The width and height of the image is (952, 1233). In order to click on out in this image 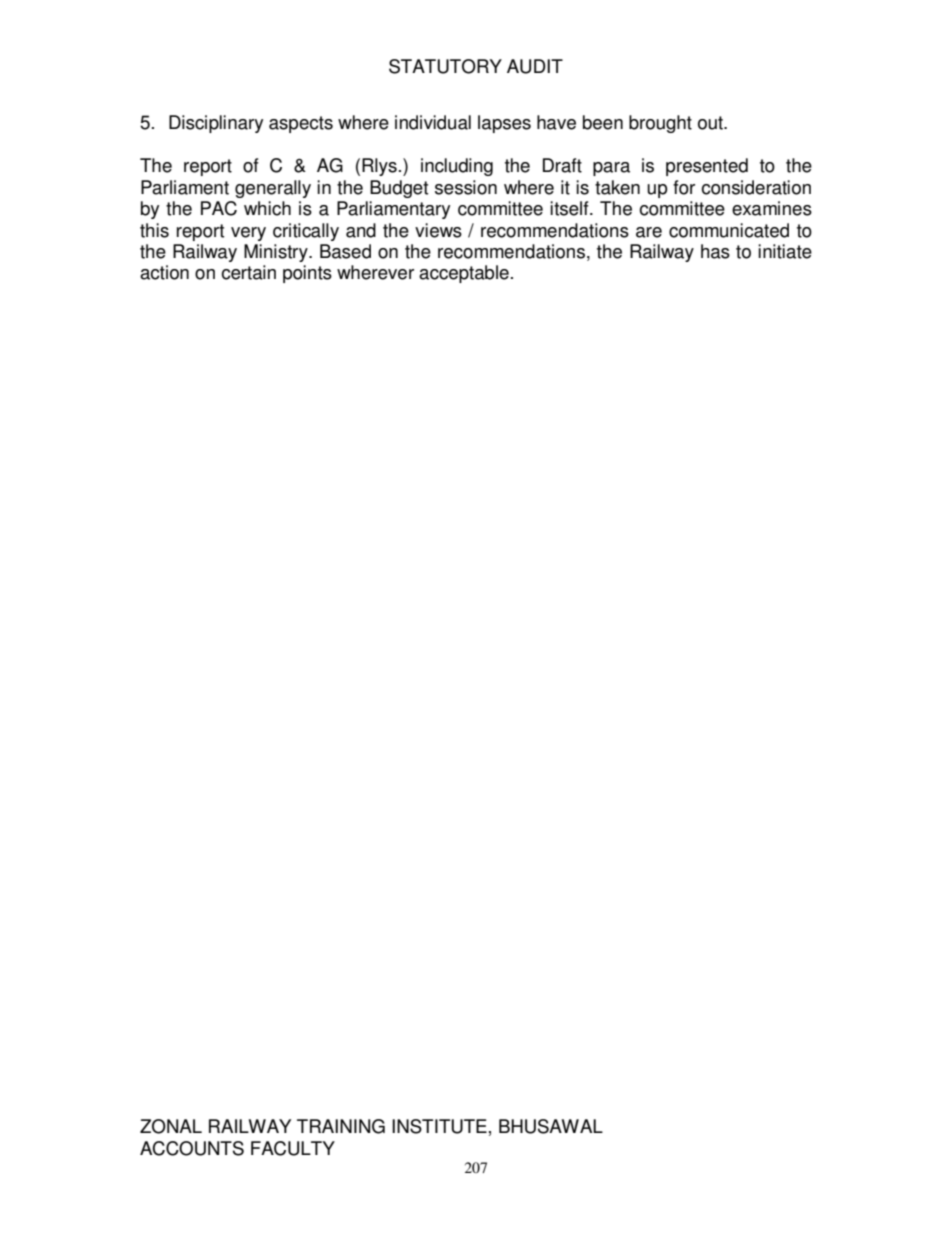, I will do `click(712, 123)`.
